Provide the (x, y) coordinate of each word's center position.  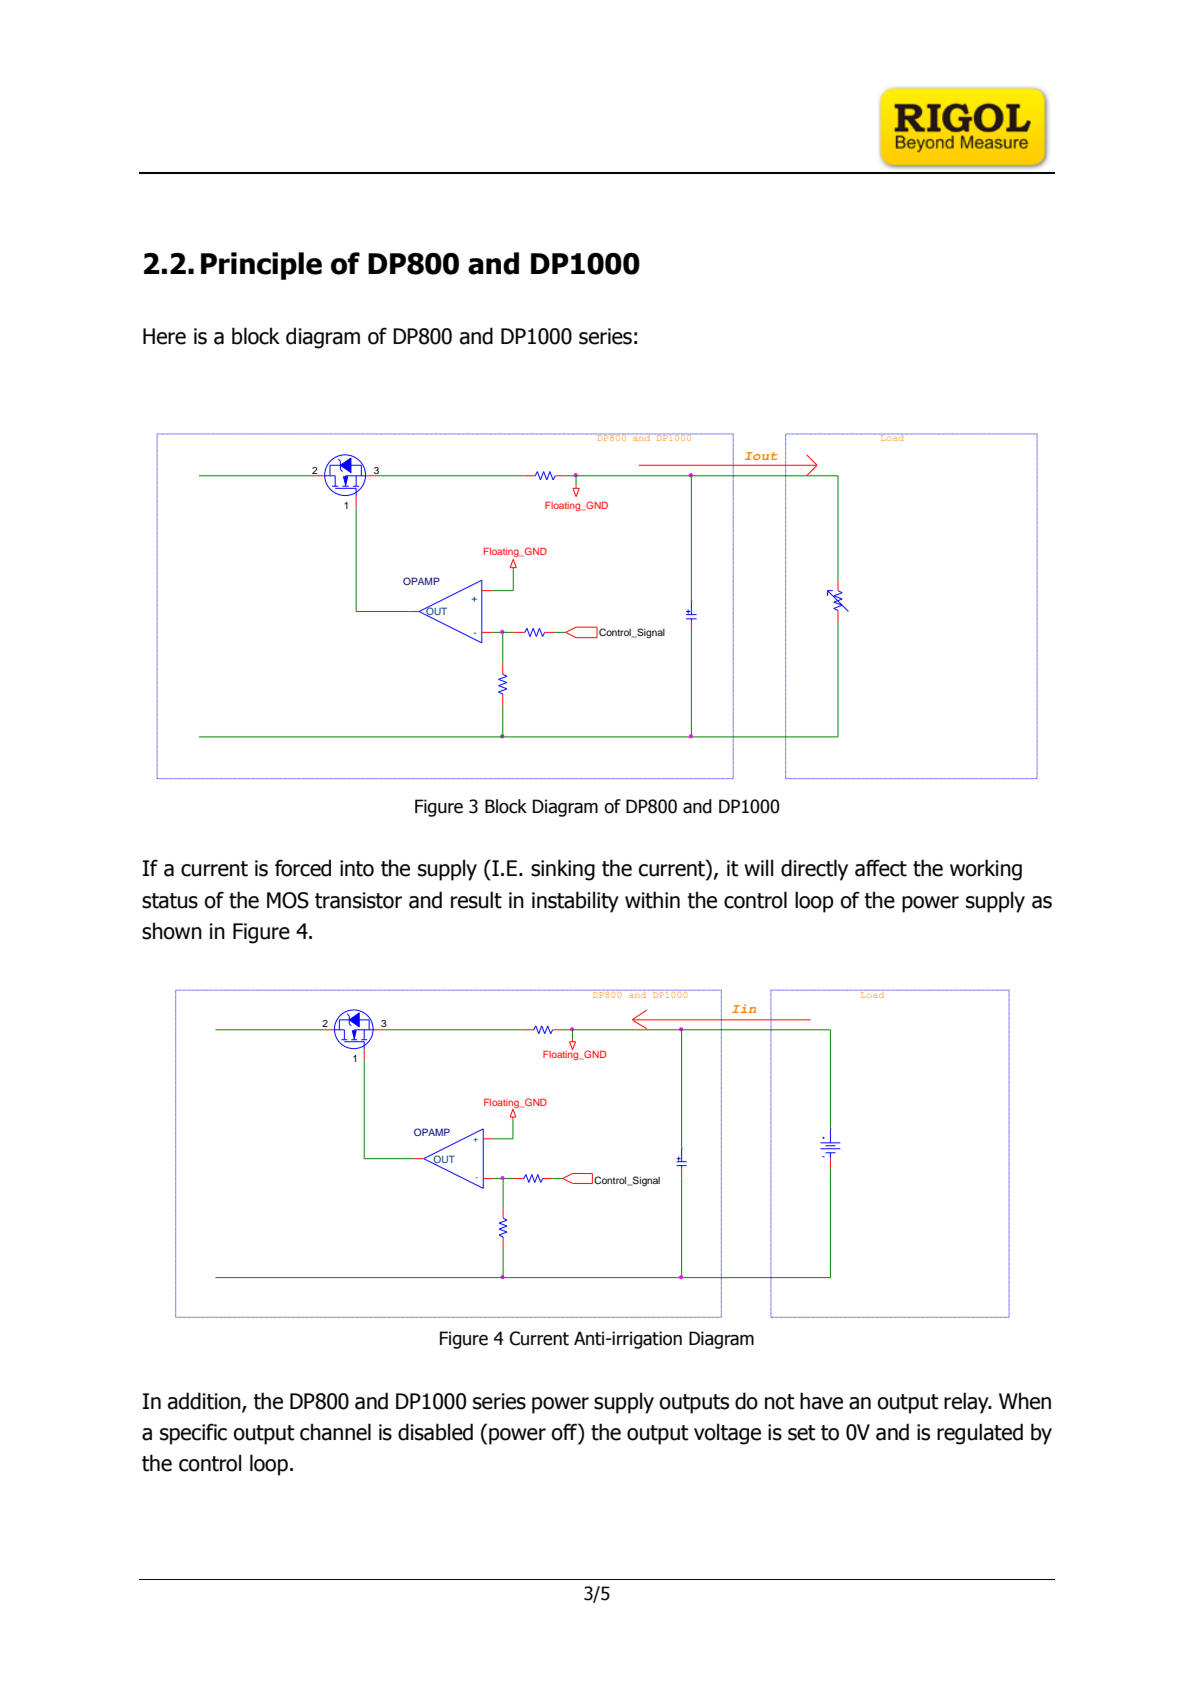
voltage (727, 1434)
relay (967, 1403)
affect (881, 868)
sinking (563, 870)
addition (205, 1401)
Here (164, 336)
